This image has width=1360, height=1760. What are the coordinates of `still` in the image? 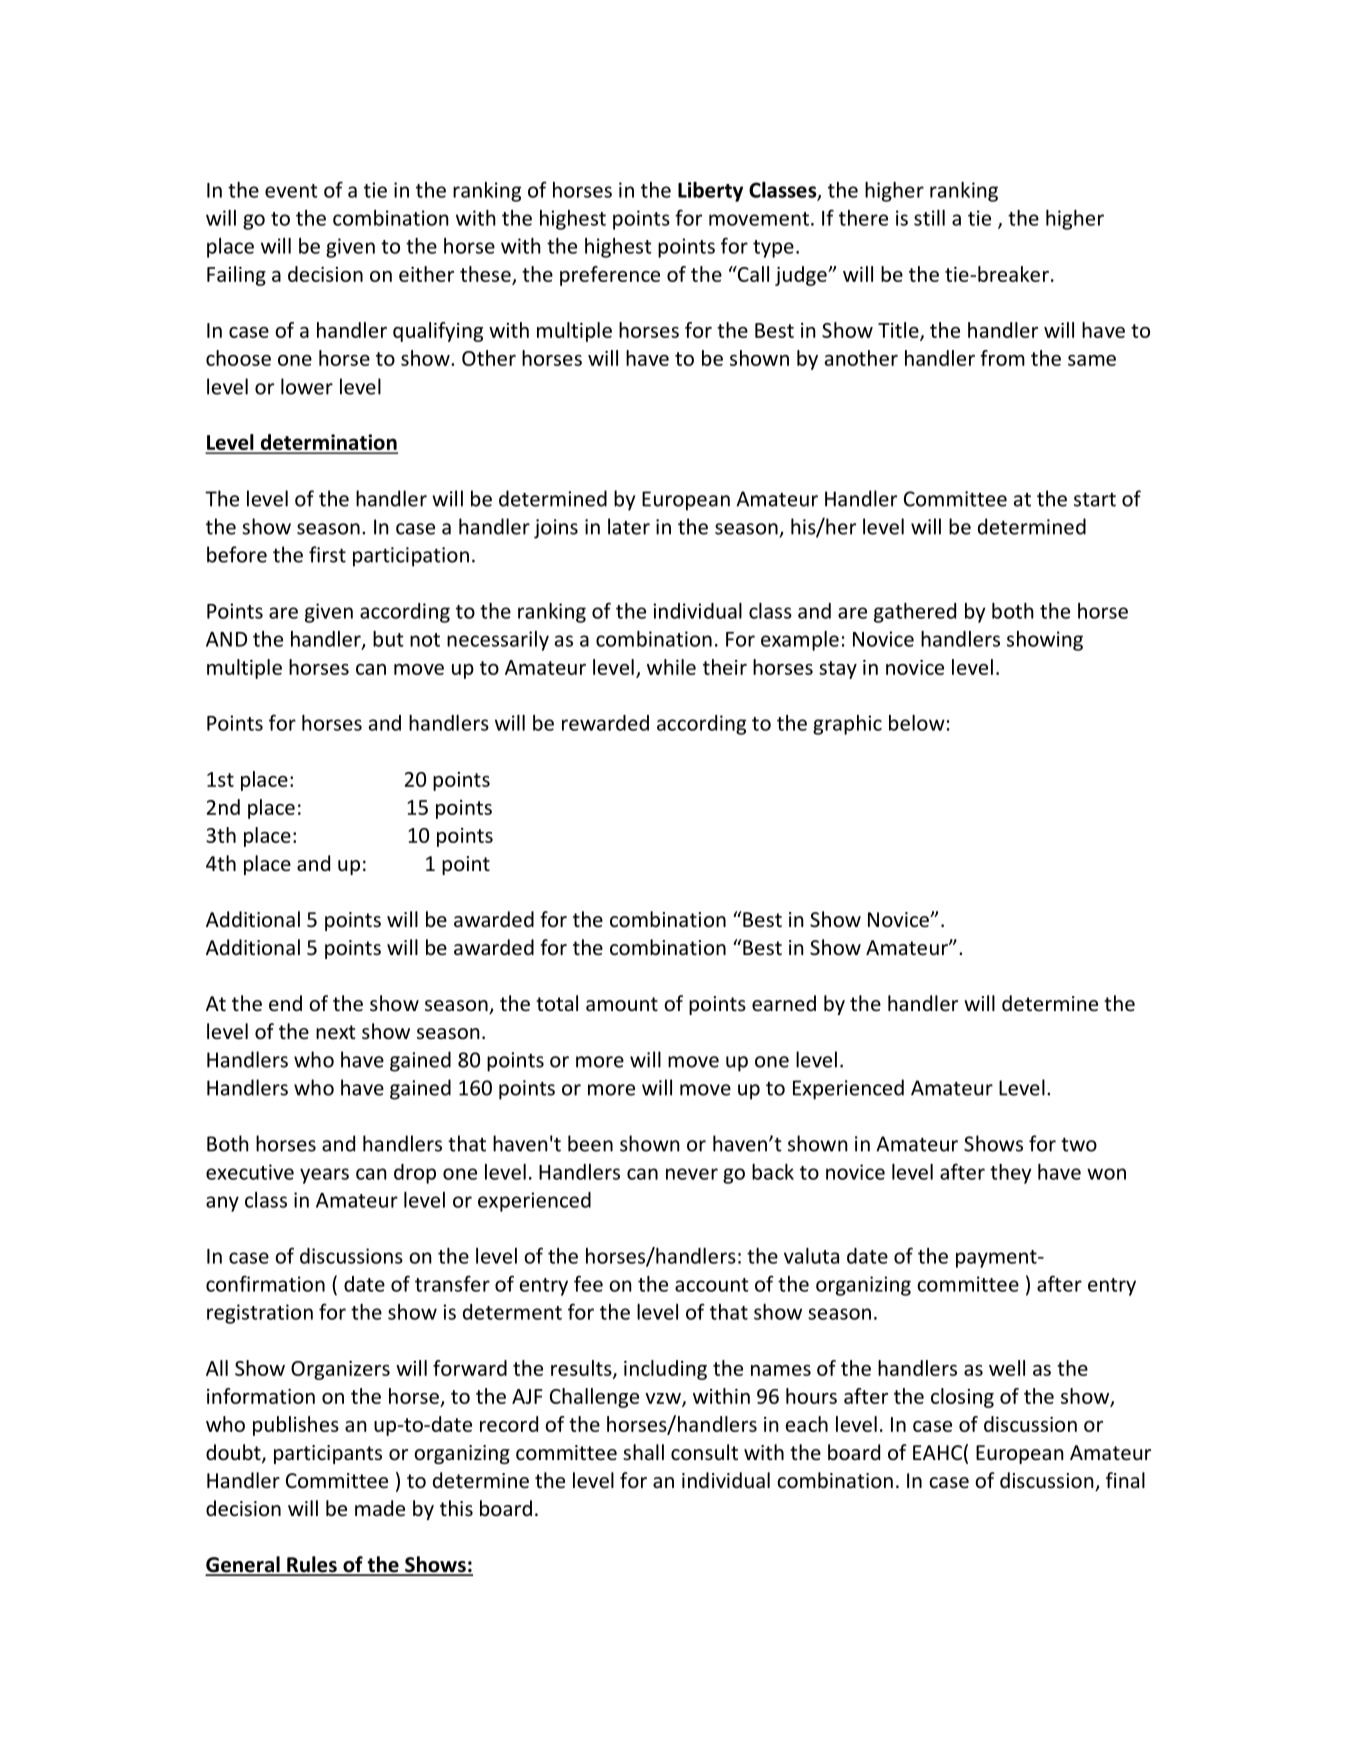 It's located at (929, 218).
